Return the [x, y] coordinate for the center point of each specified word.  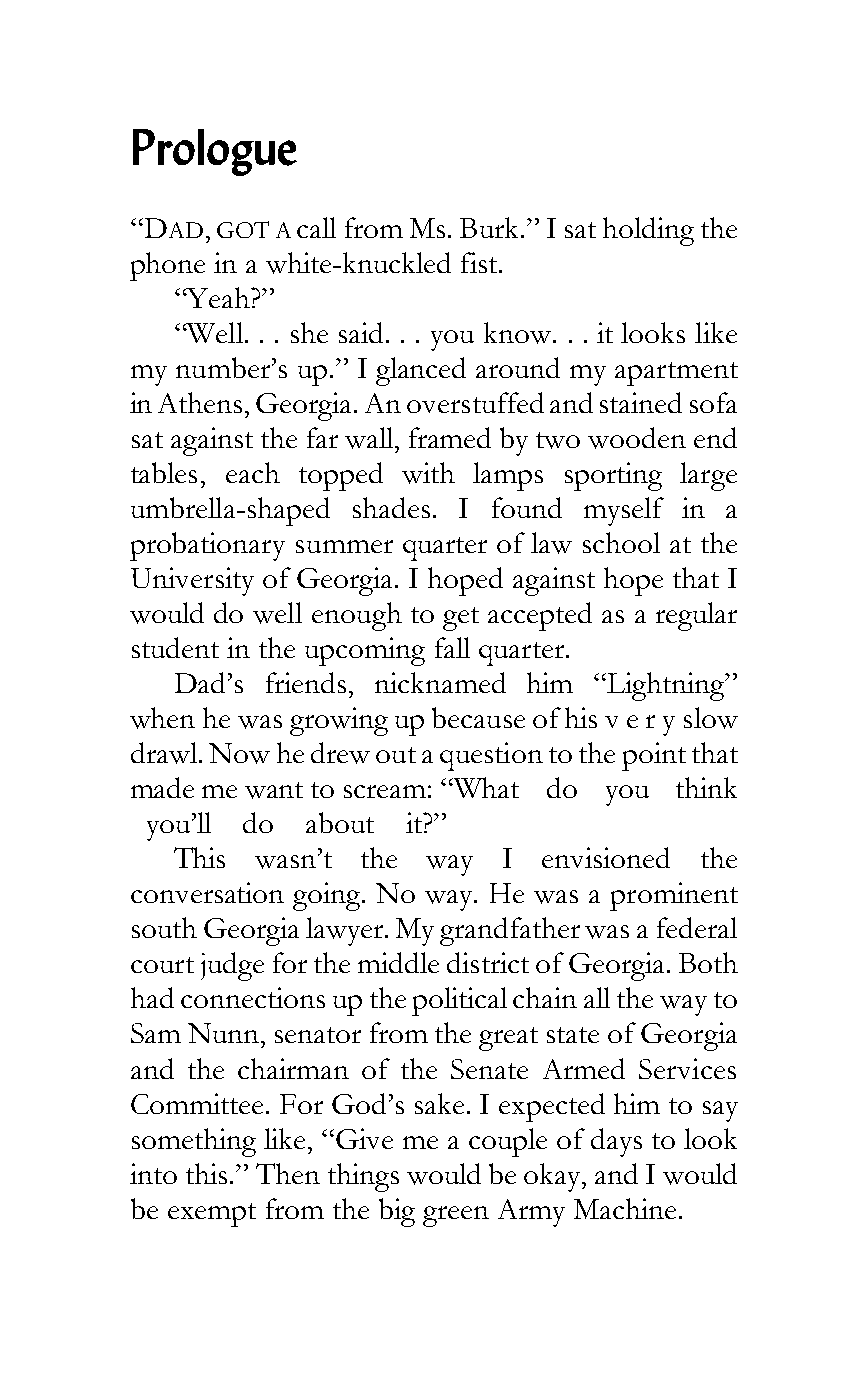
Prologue [215, 152]
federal [697, 927]
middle [398, 962]
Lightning [666, 686]
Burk [491, 227]
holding [648, 231]
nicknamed [440, 682]
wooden [637, 438]
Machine [625, 1208]
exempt [212, 1215]
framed [450, 437]
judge [232, 966]
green [456, 1216]
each [253, 472]
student [175, 647]
